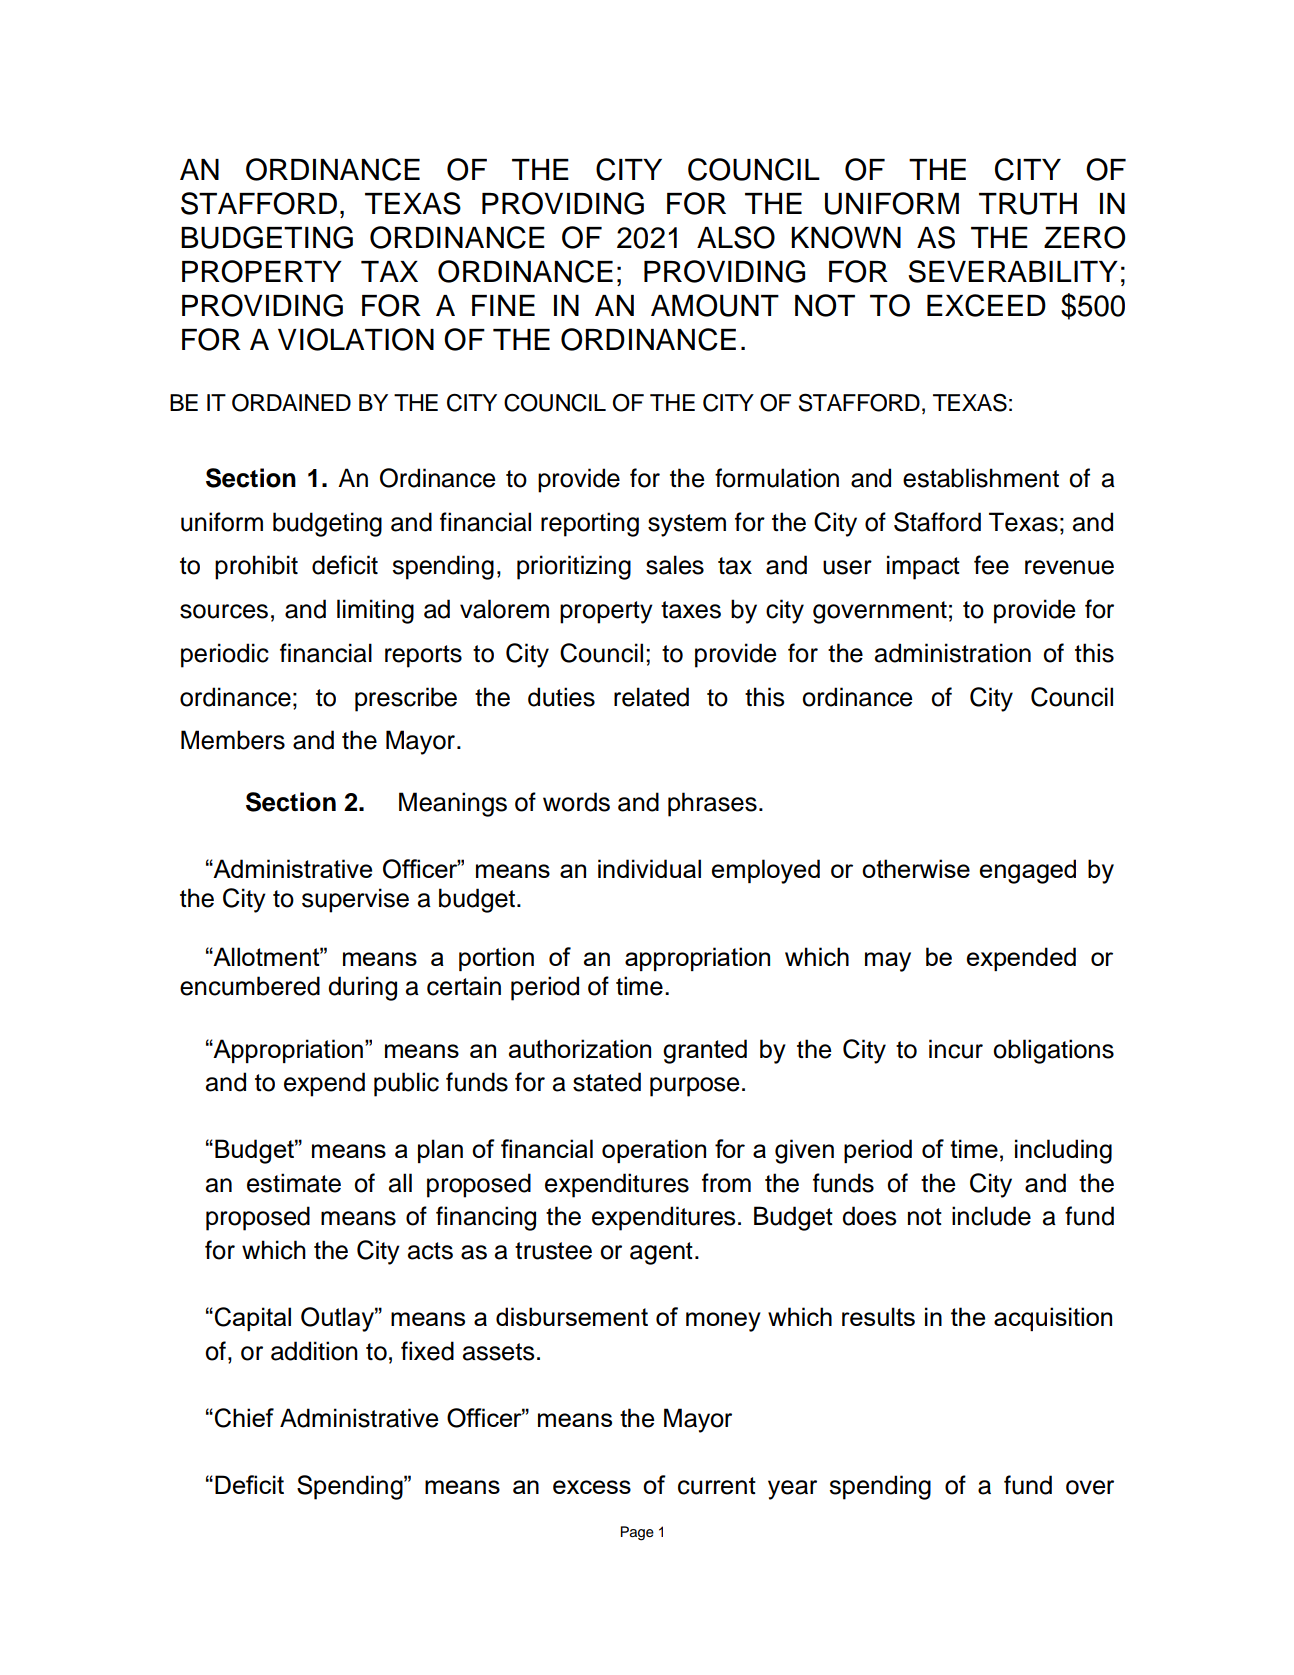 The height and width of the page is (1675, 1294). Describe the element at coordinates (651, 697) in the page. I see `related` at that location.
